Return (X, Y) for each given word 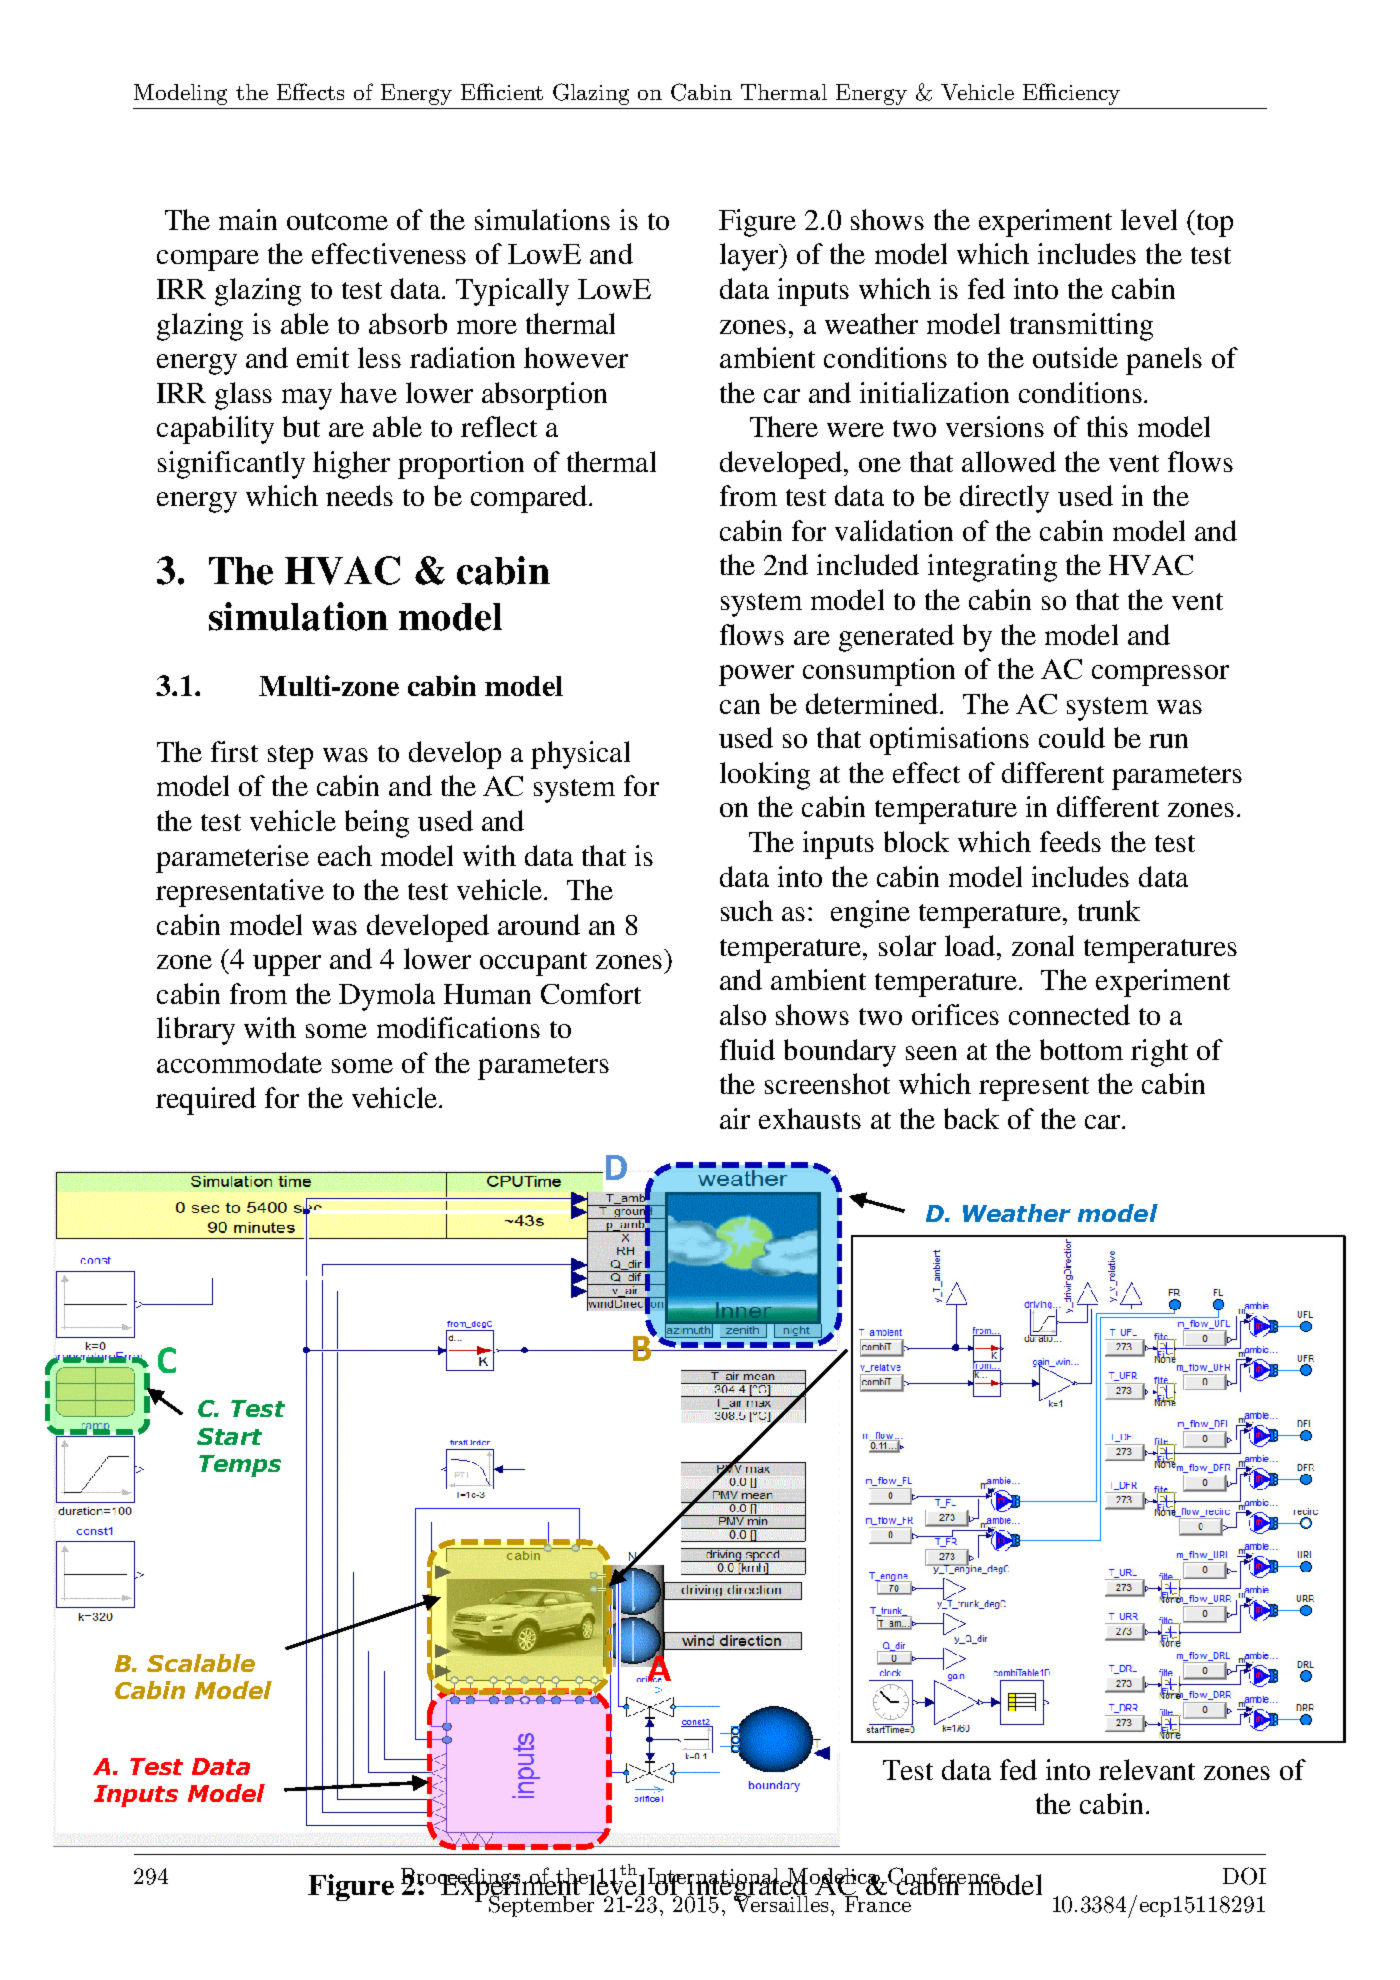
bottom (1081, 1049)
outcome (337, 221)
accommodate (239, 1062)
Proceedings (462, 1879)
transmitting (1081, 327)
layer (751, 257)
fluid (747, 1049)
